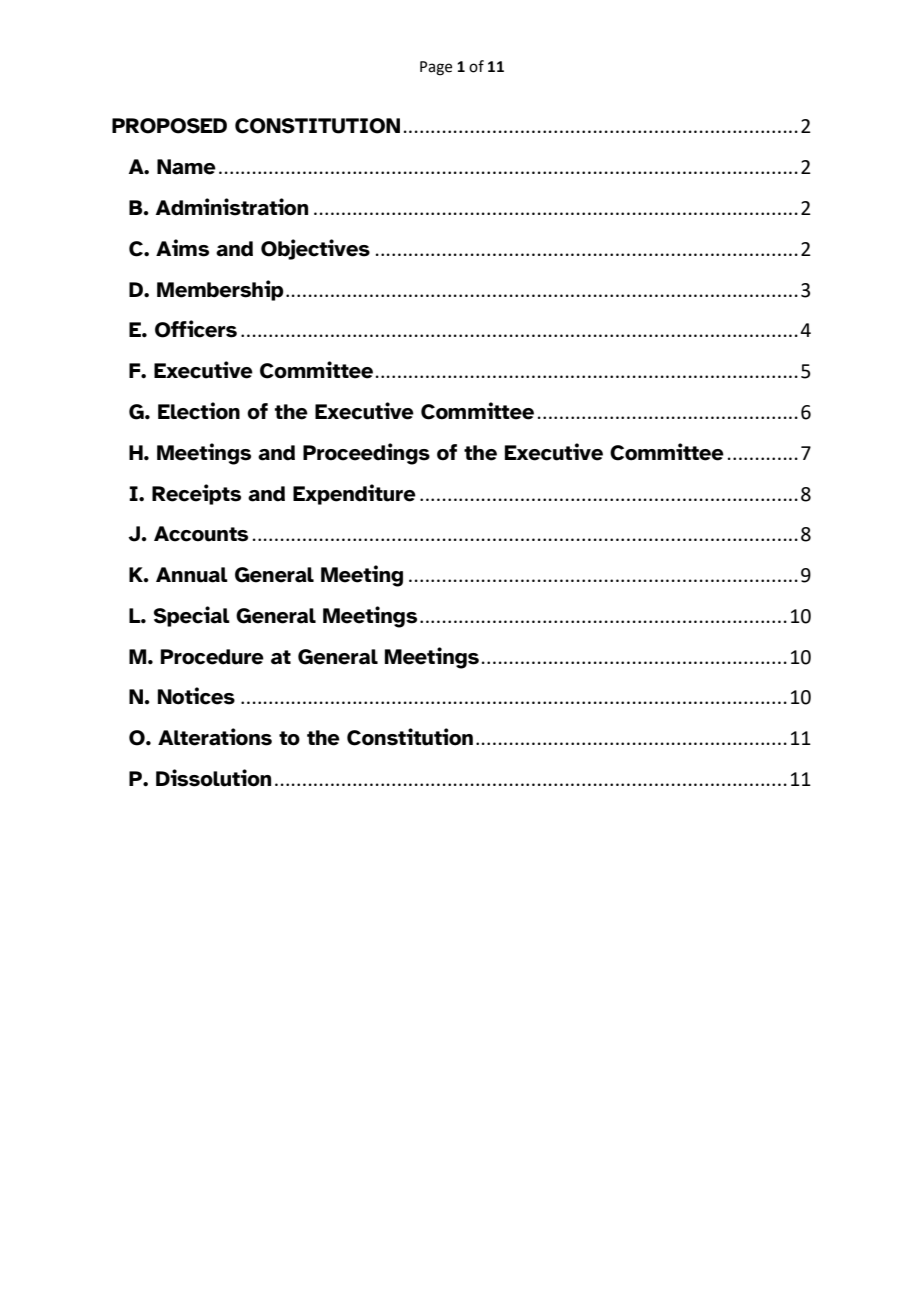 This page has height=1308, width=924. Describe the element at coordinates (436, 68) in the page. I see `Page` at that location.
